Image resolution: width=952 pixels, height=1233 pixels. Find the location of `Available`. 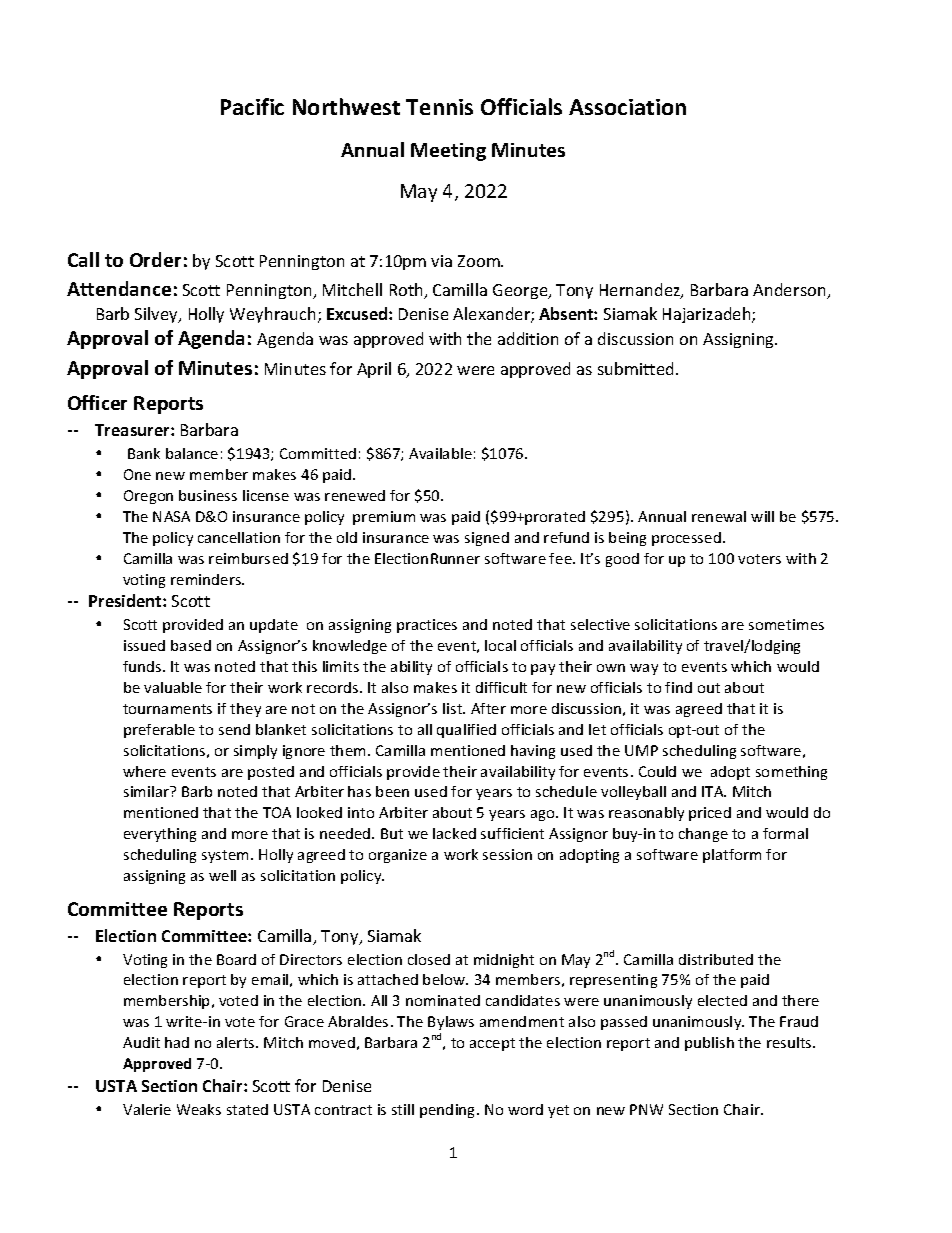

Available is located at coordinates (440, 453).
